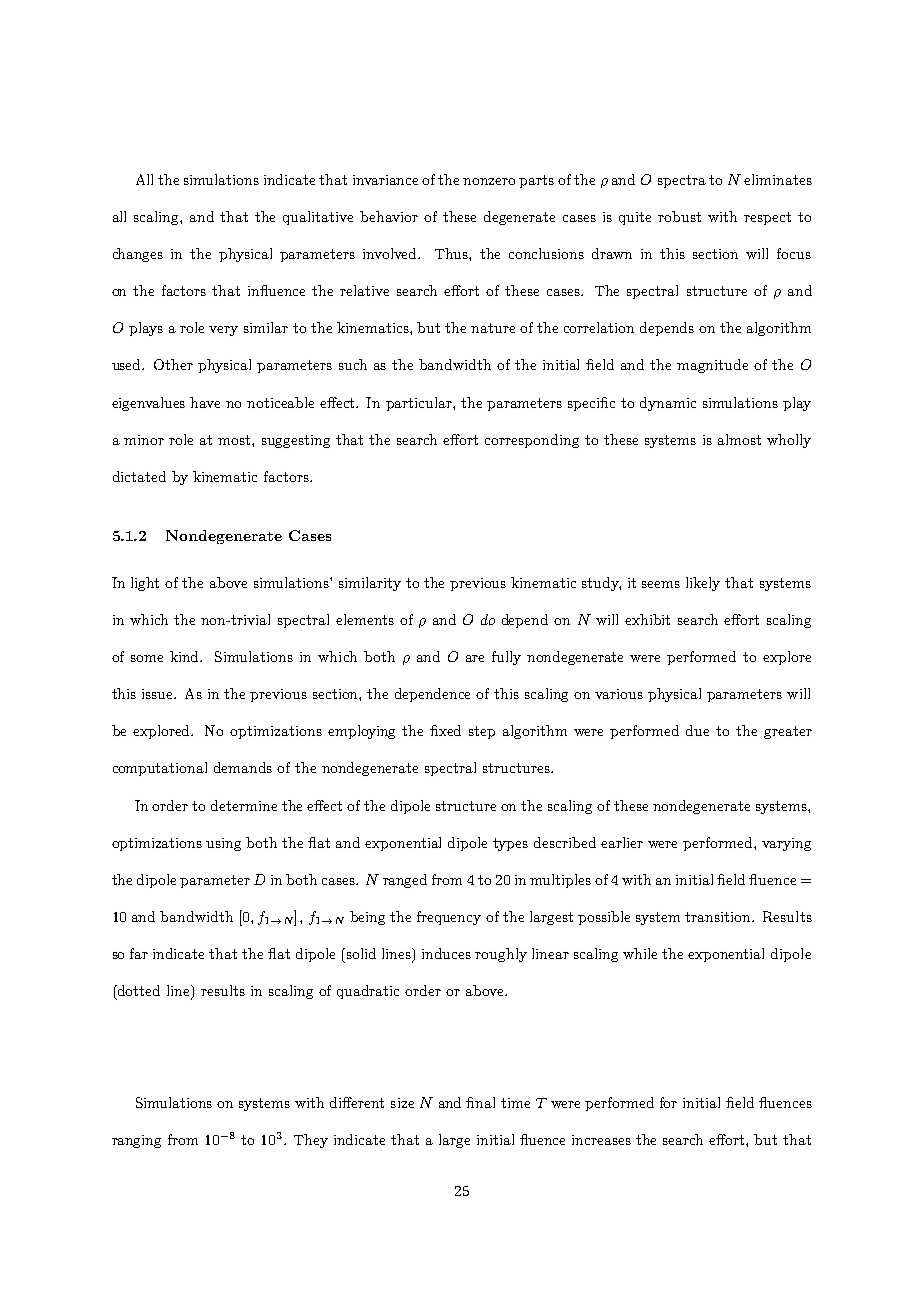  Describe the element at coordinates (679, 216) in the image. I see `robust` at that location.
